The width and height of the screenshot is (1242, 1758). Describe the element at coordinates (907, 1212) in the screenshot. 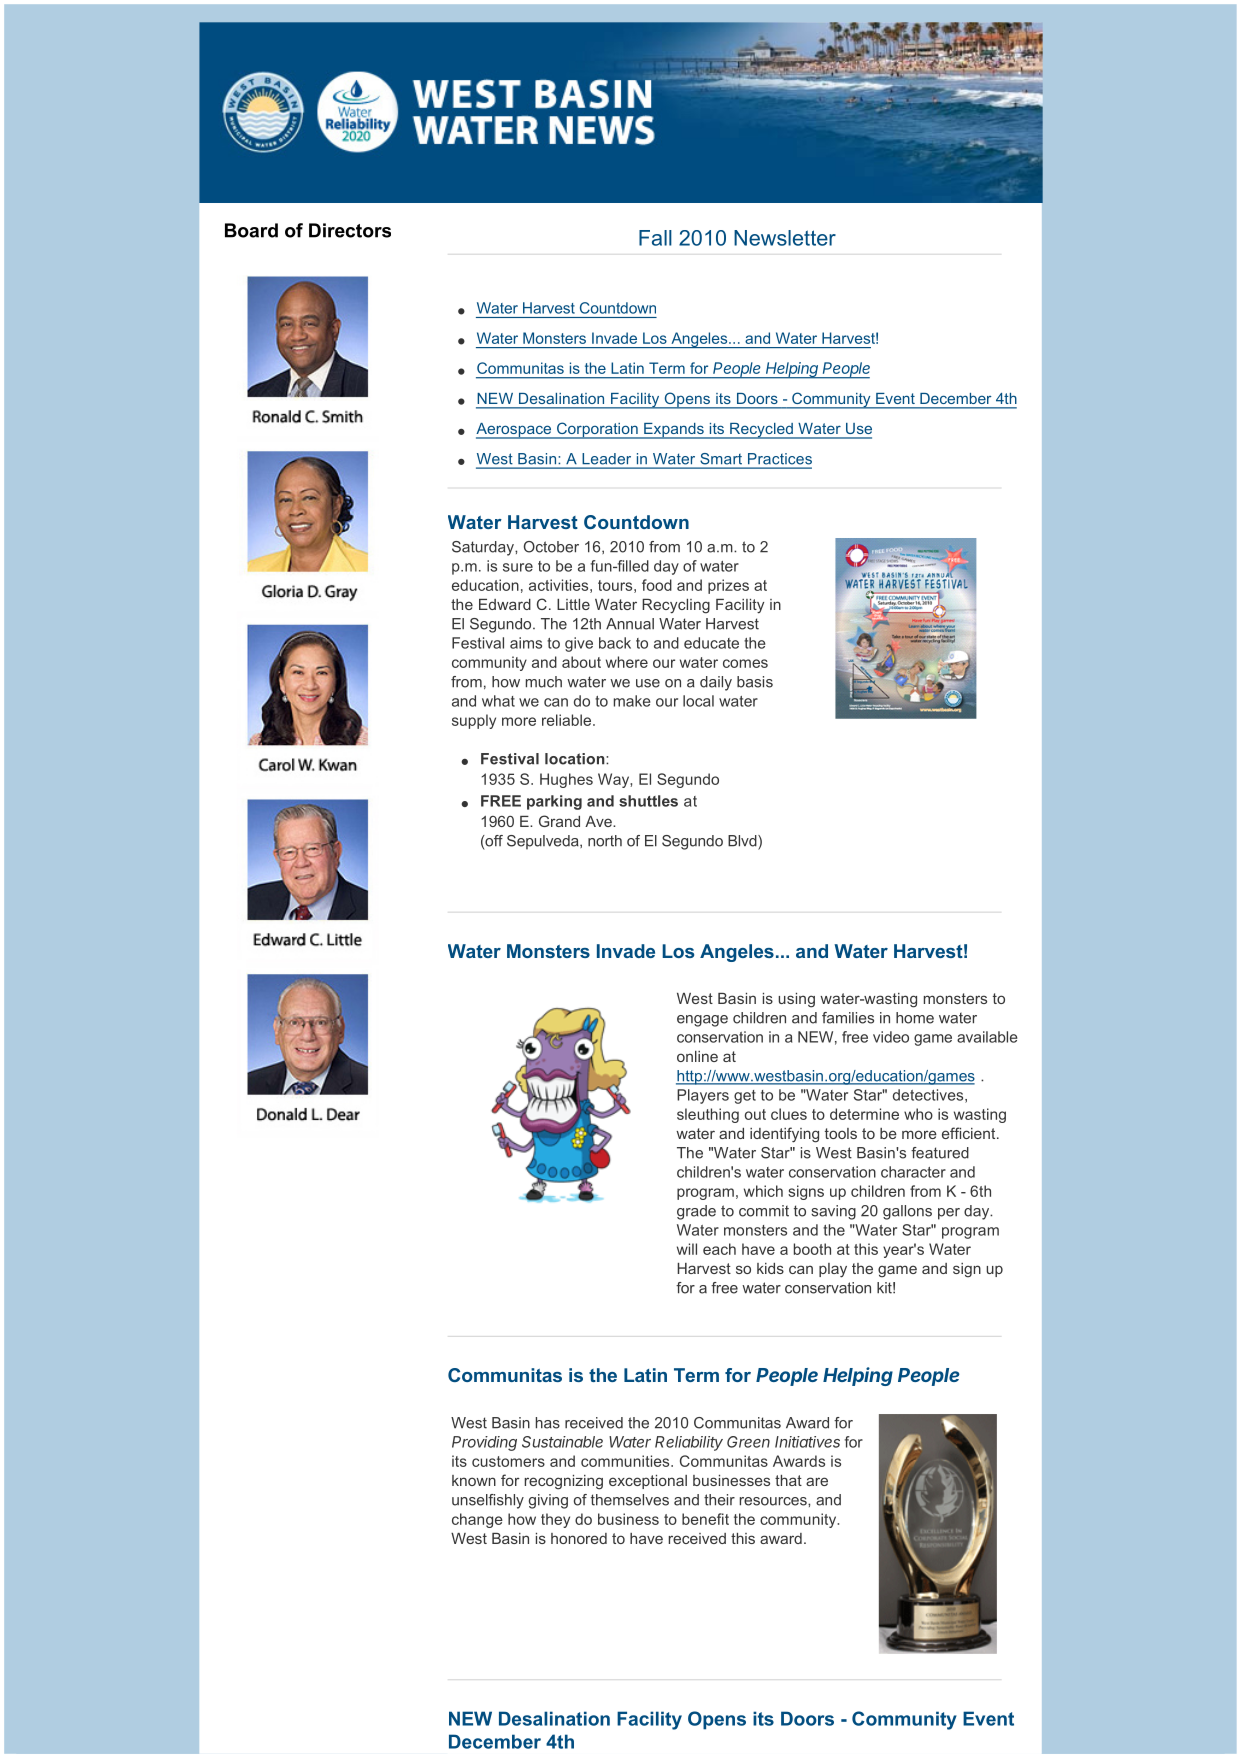

I see `gallons` at that location.
